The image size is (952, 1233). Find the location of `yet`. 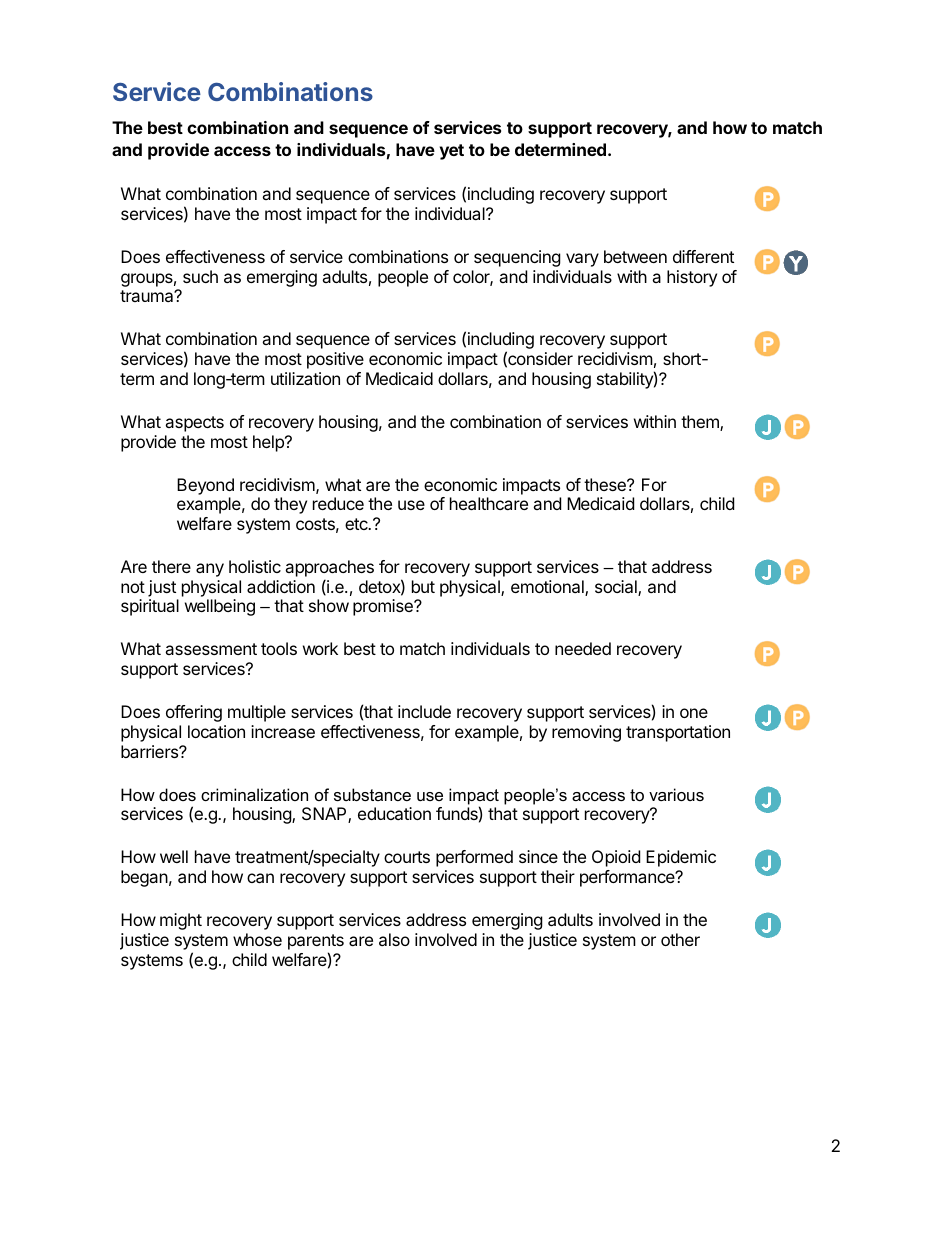

yet is located at coordinates (452, 152).
